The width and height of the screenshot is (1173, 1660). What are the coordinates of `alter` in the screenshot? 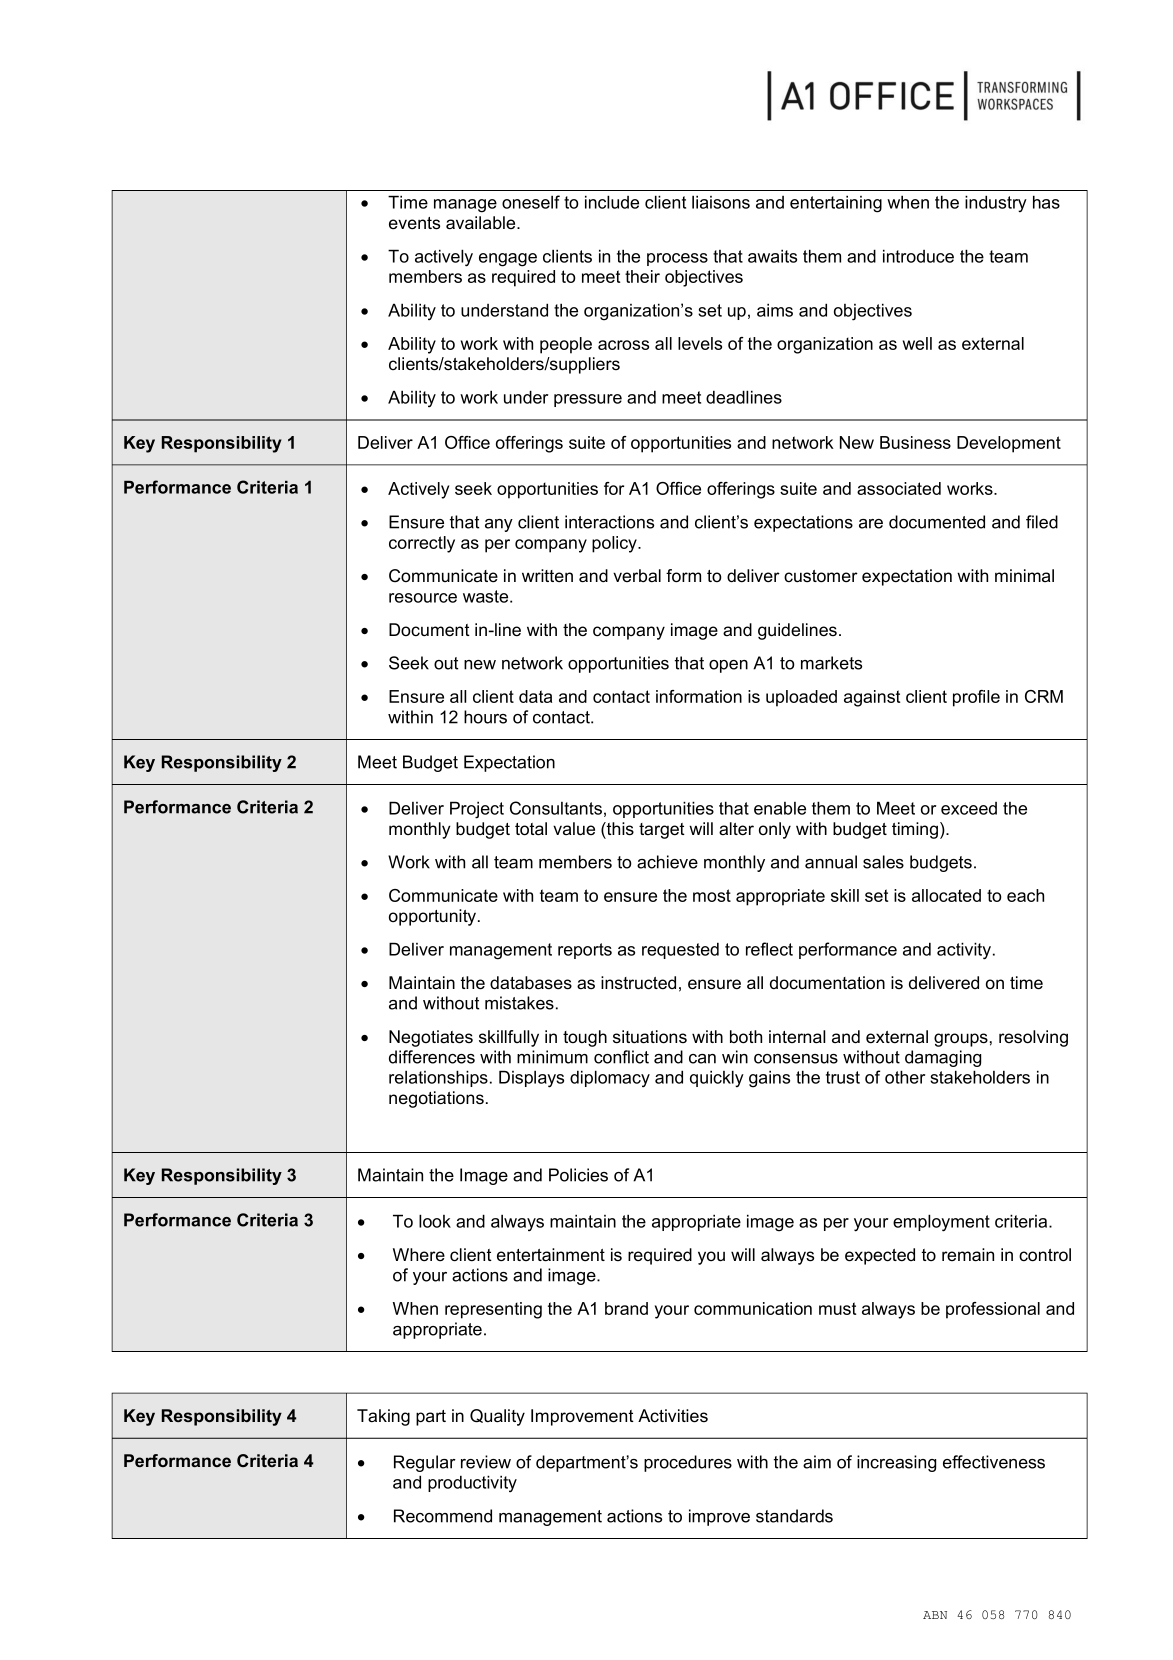 It's located at (736, 829).
